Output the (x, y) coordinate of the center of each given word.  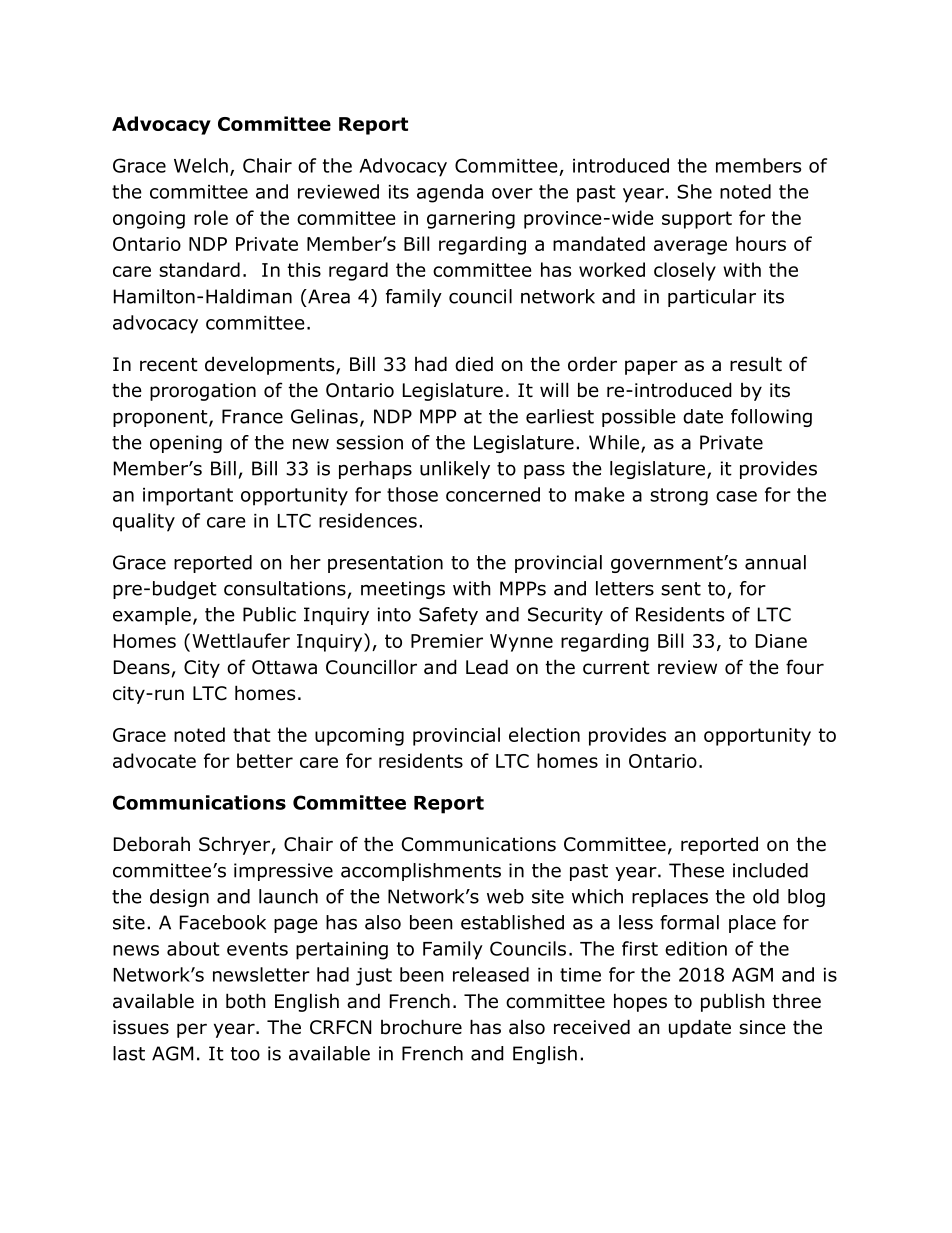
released (491, 974)
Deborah (152, 844)
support (697, 220)
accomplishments (421, 872)
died (474, 364)
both (246, 1001)
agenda (450, 193)
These (696, 870)
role (211, 217)
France (252, 416)
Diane (781, 641)
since (762, 1027)
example (152, 616)
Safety (448, 616)
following (771, 418)
